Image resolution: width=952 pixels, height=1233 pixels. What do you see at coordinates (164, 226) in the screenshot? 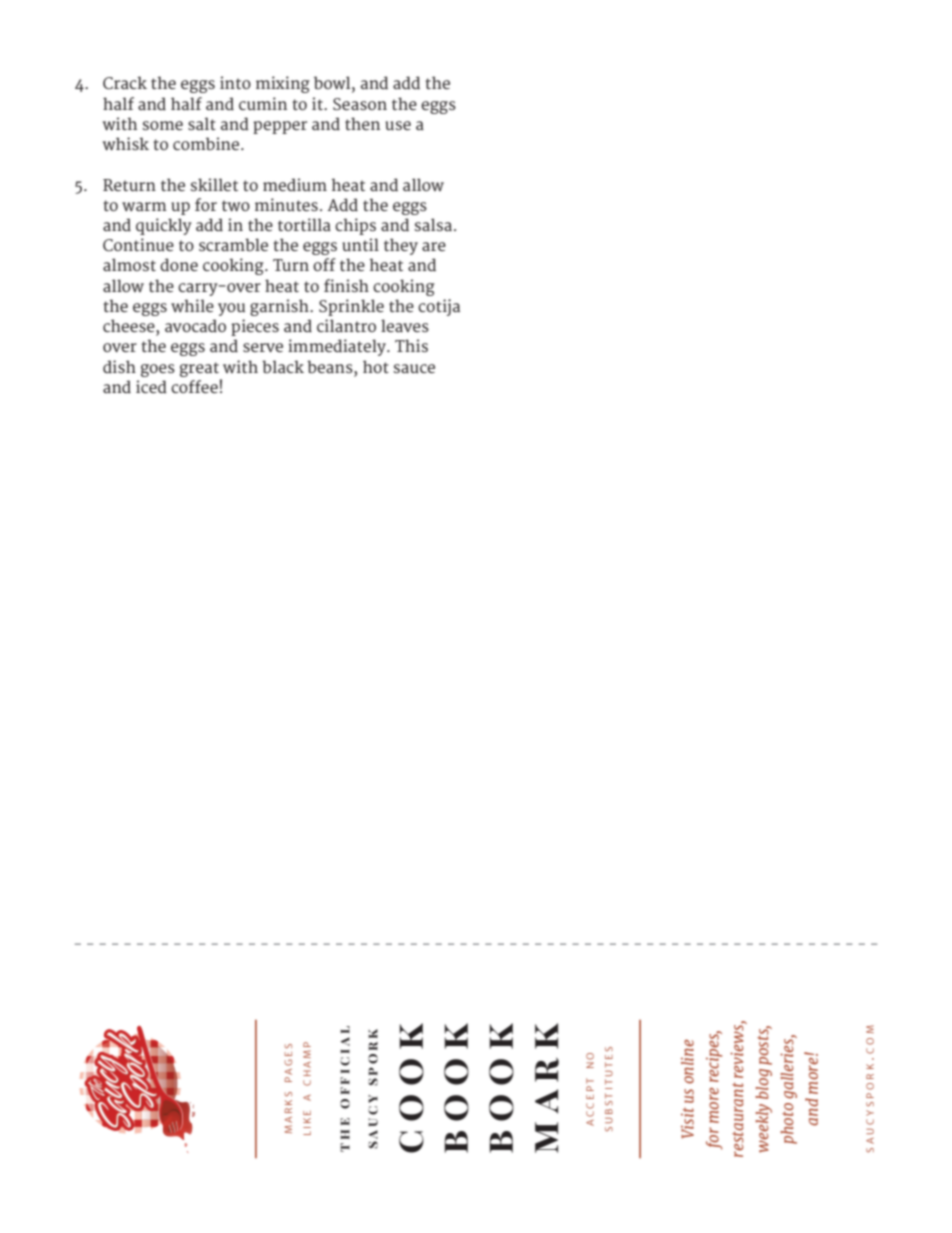
I see `quickly` at bounding box center [164, 226].
